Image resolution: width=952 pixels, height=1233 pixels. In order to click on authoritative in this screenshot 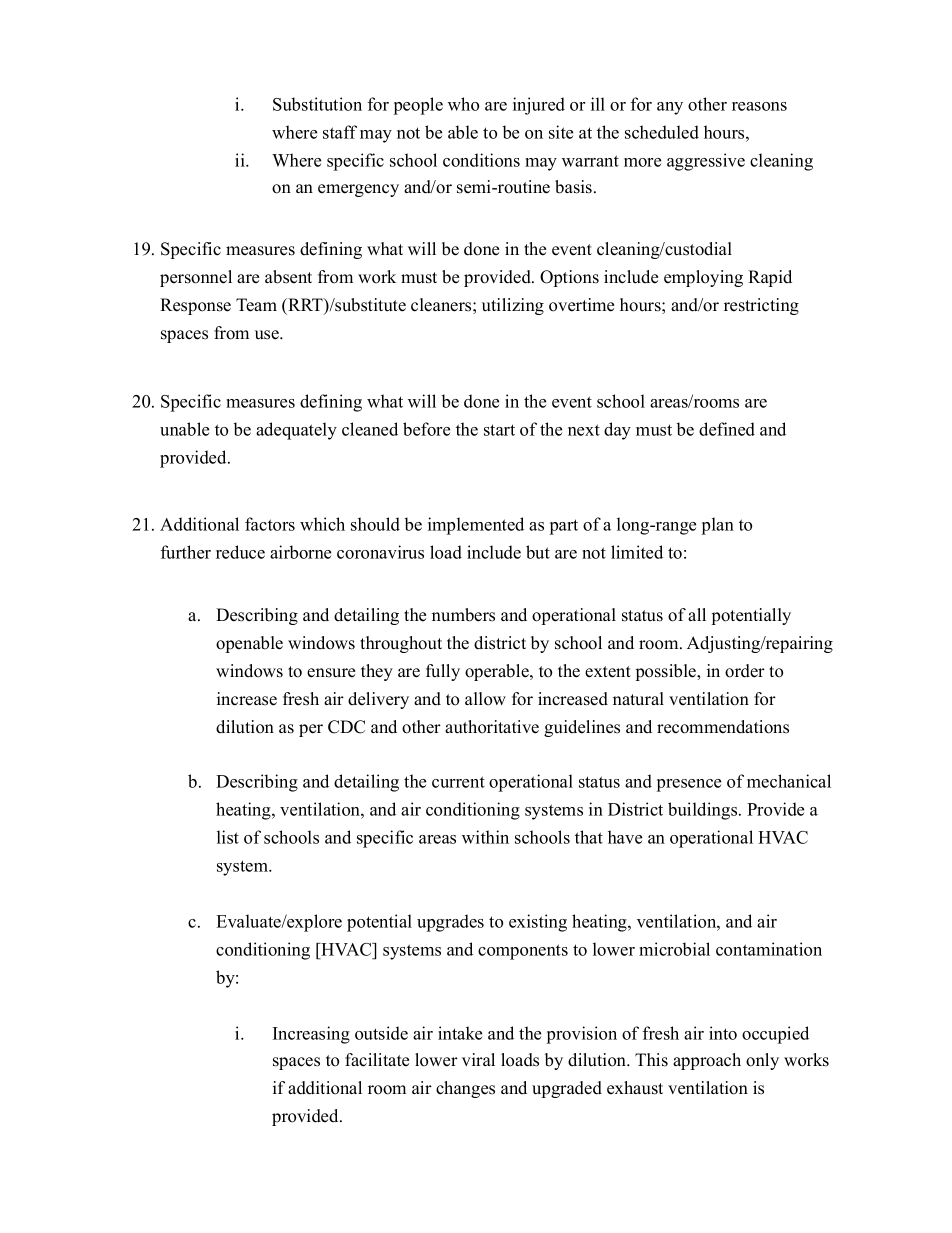, I will do `click(492, 727)`.
